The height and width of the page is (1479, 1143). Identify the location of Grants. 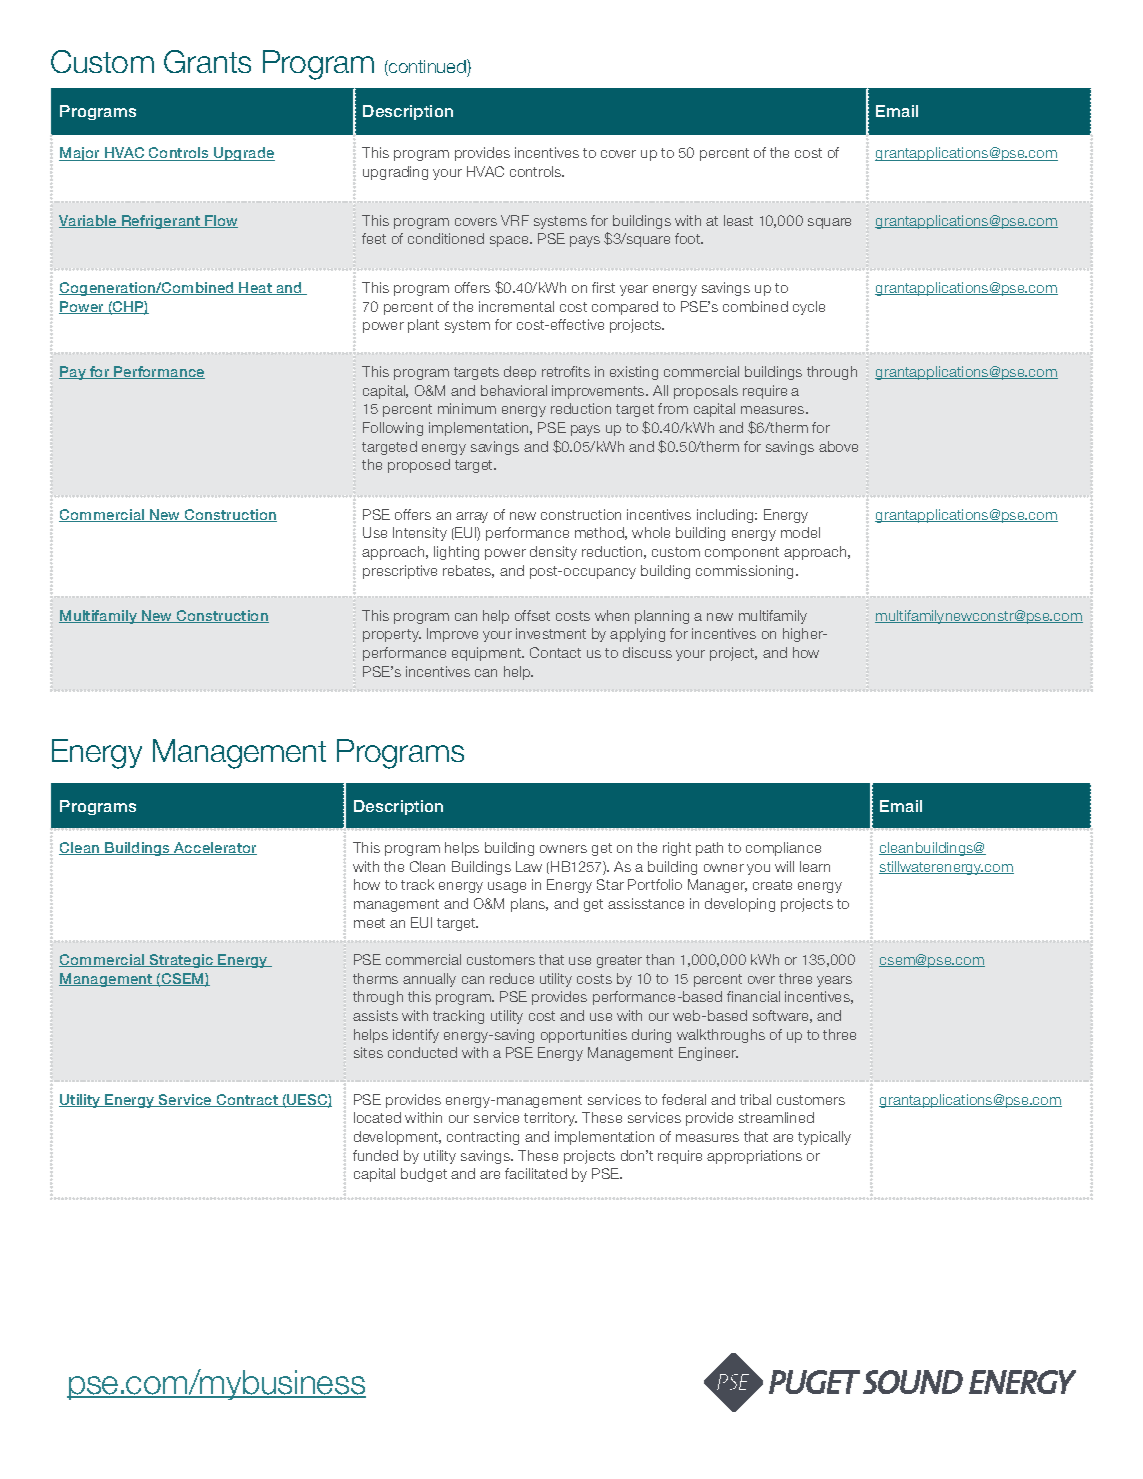
(207, 61).
